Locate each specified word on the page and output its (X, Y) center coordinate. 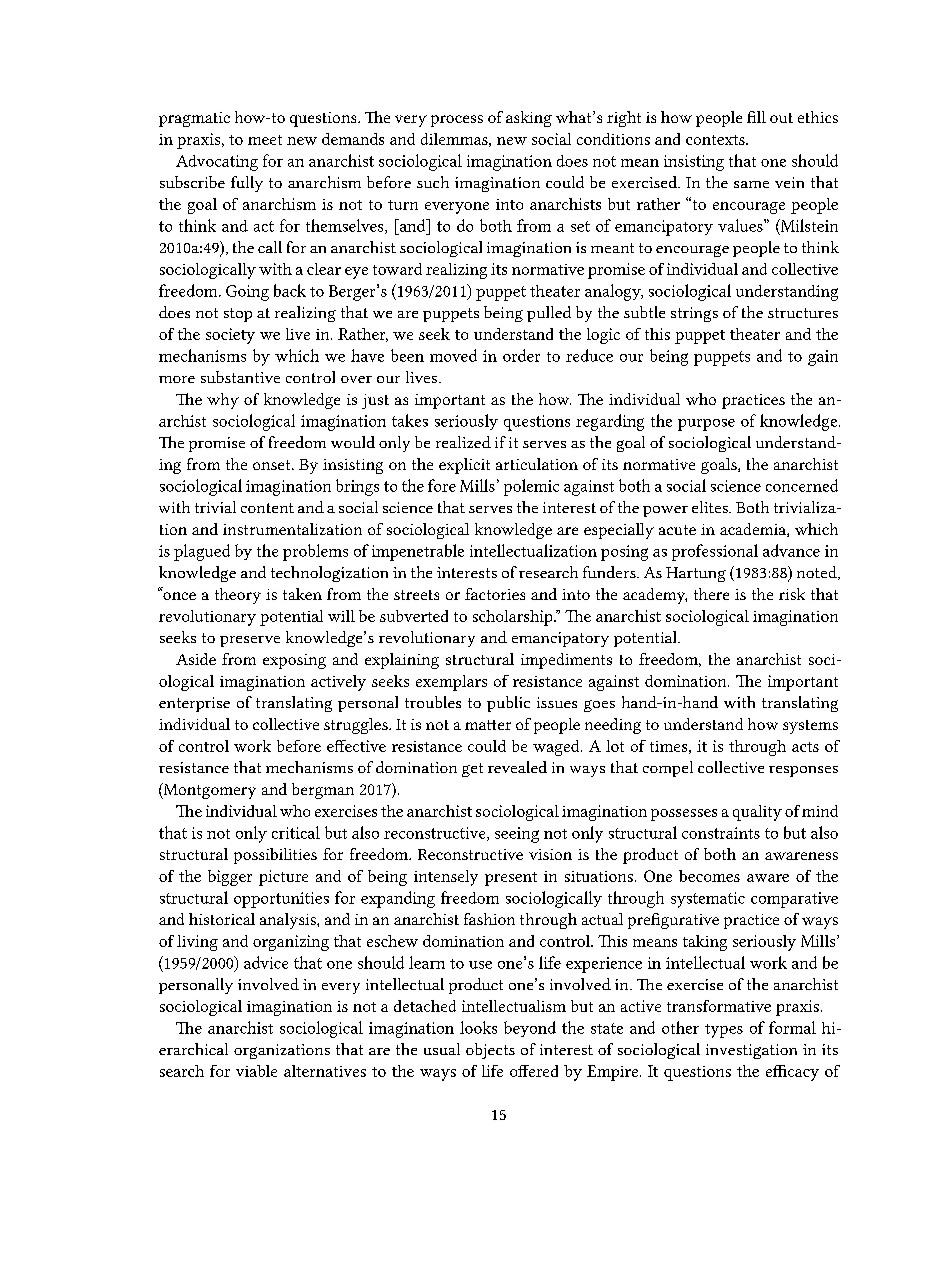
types (724, 1031)
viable (256, 1071)
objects (490, 1051)
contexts (716, 140)
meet (265, 140)
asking (529, 119)
